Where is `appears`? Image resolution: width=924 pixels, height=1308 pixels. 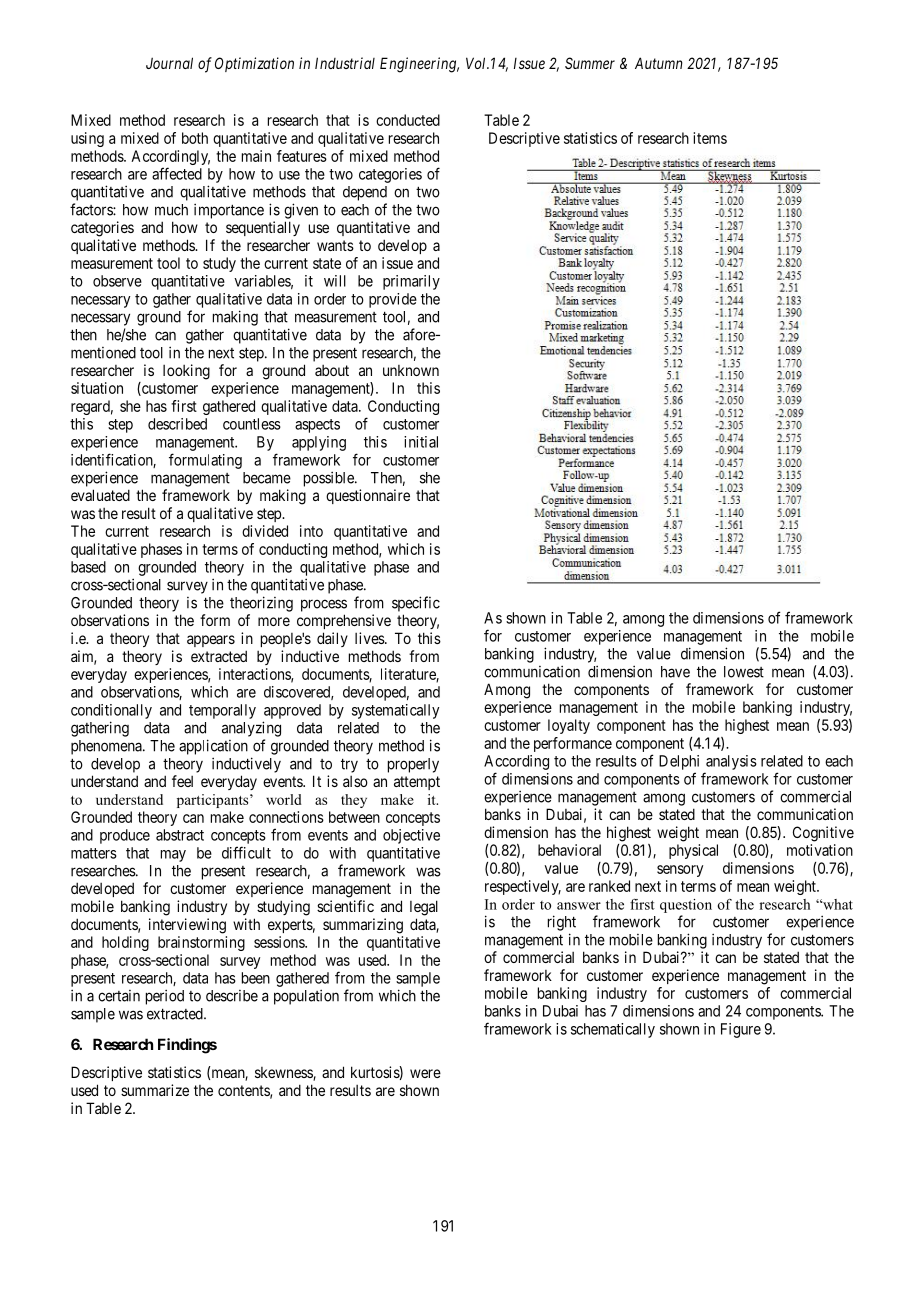
appears is located at coordinates (211, 641).
